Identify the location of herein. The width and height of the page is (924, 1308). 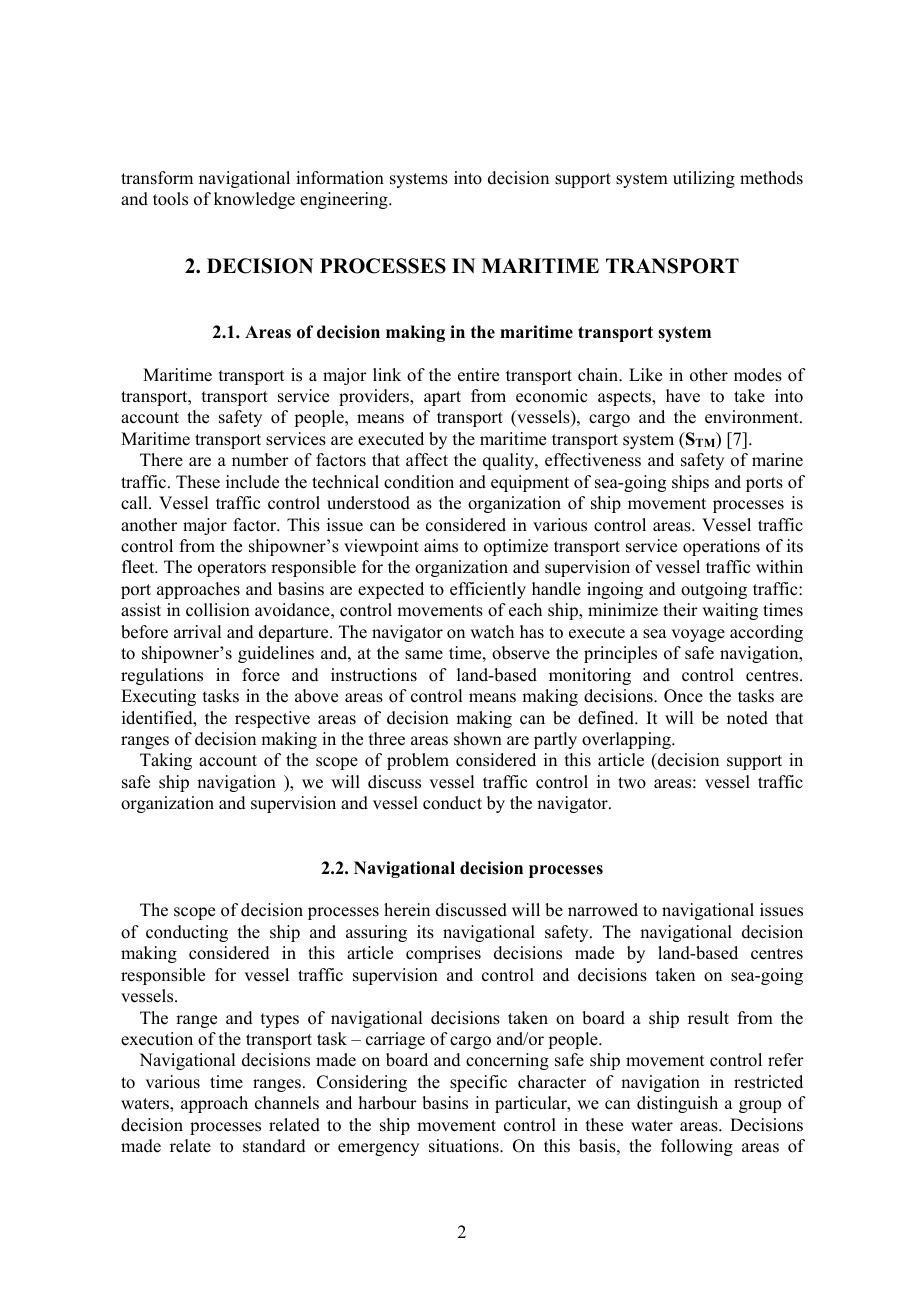
(407, 910).
